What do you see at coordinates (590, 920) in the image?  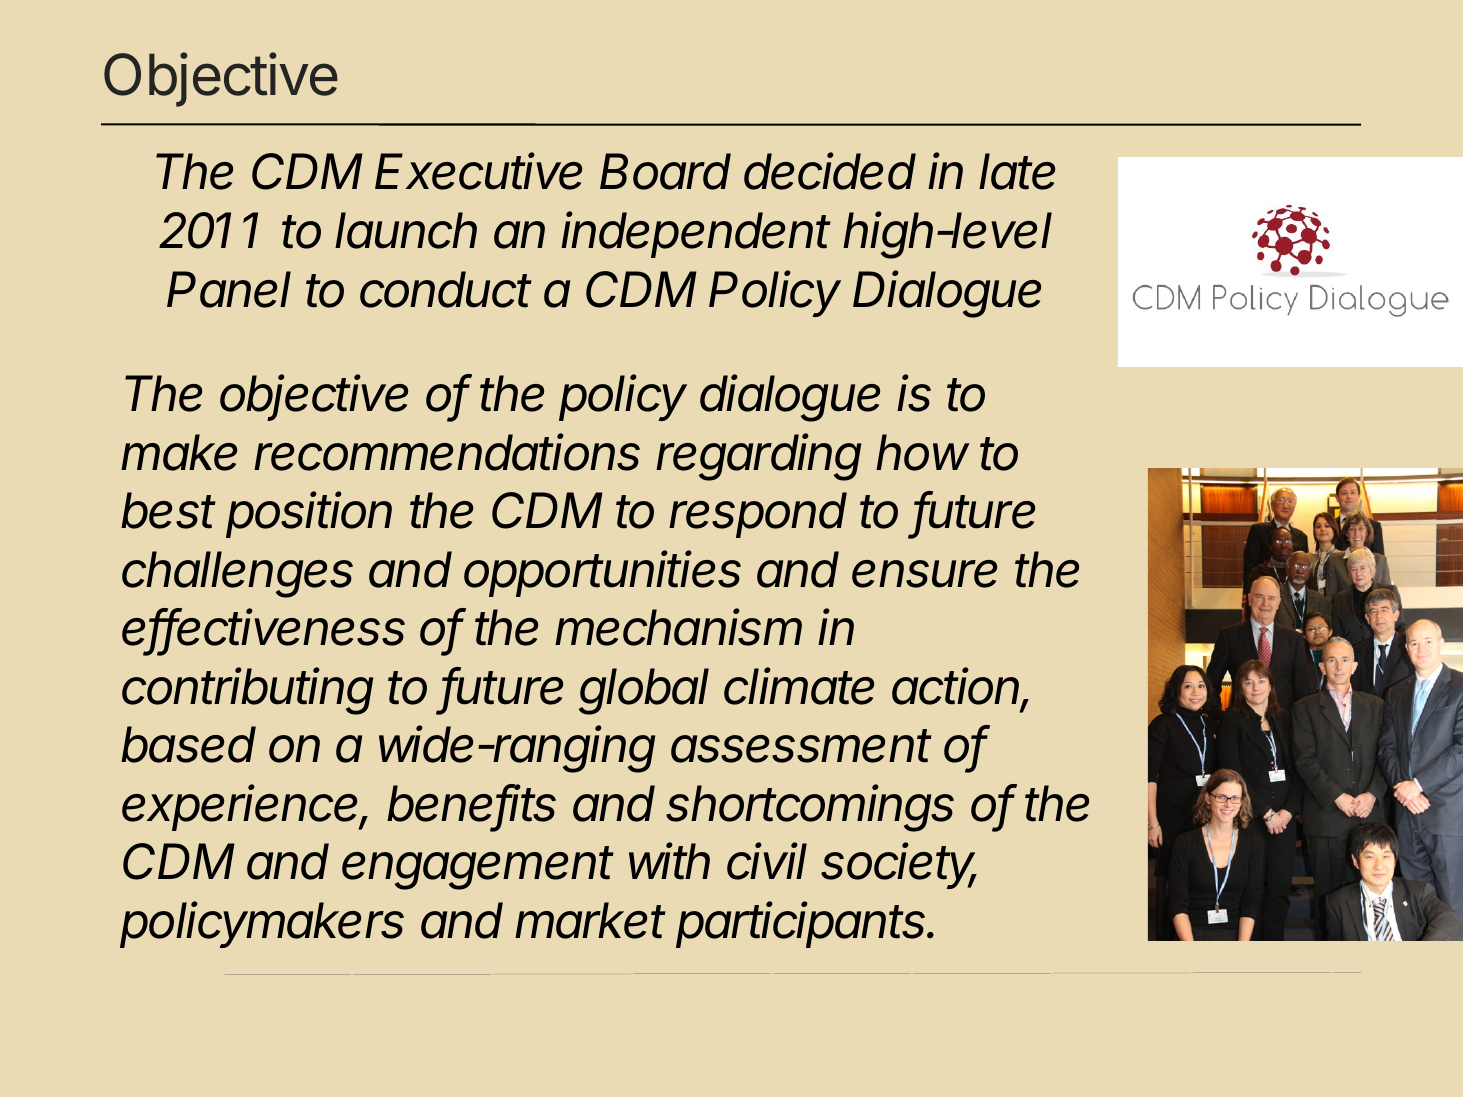 I see `market` at bounding box center [590, 920].
